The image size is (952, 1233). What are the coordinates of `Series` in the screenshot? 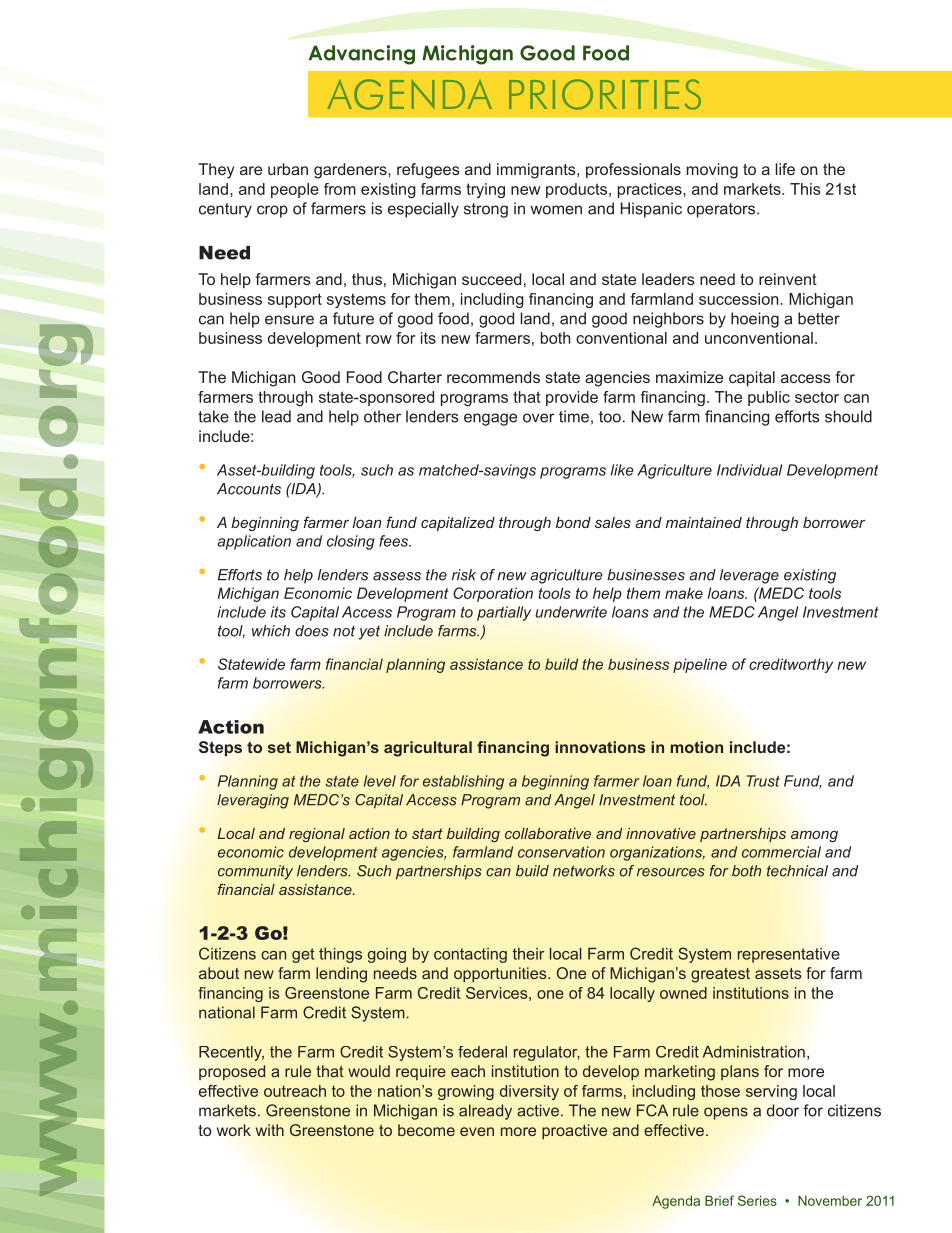 It's located at (757, 1200).
